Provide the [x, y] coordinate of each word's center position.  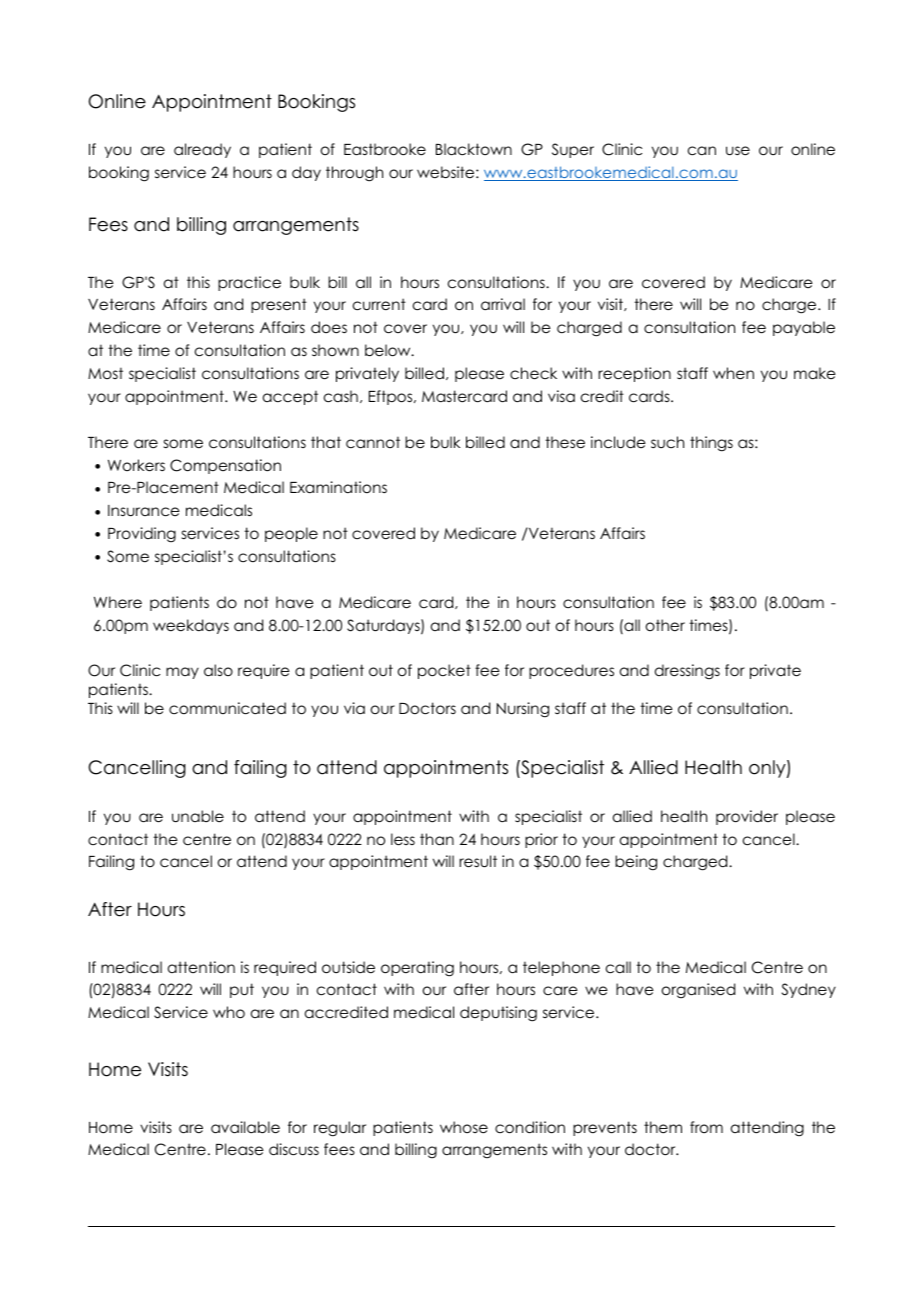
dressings [687, 671]
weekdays [191, 626]
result [478, 861]
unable [198, 816]
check [533, 373]
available [245, 1127]
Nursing [523, 710]
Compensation [225, 466]
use [738, 151]
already [202, 150]
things [711, 444]
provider [747, 817]
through [354, 174]
